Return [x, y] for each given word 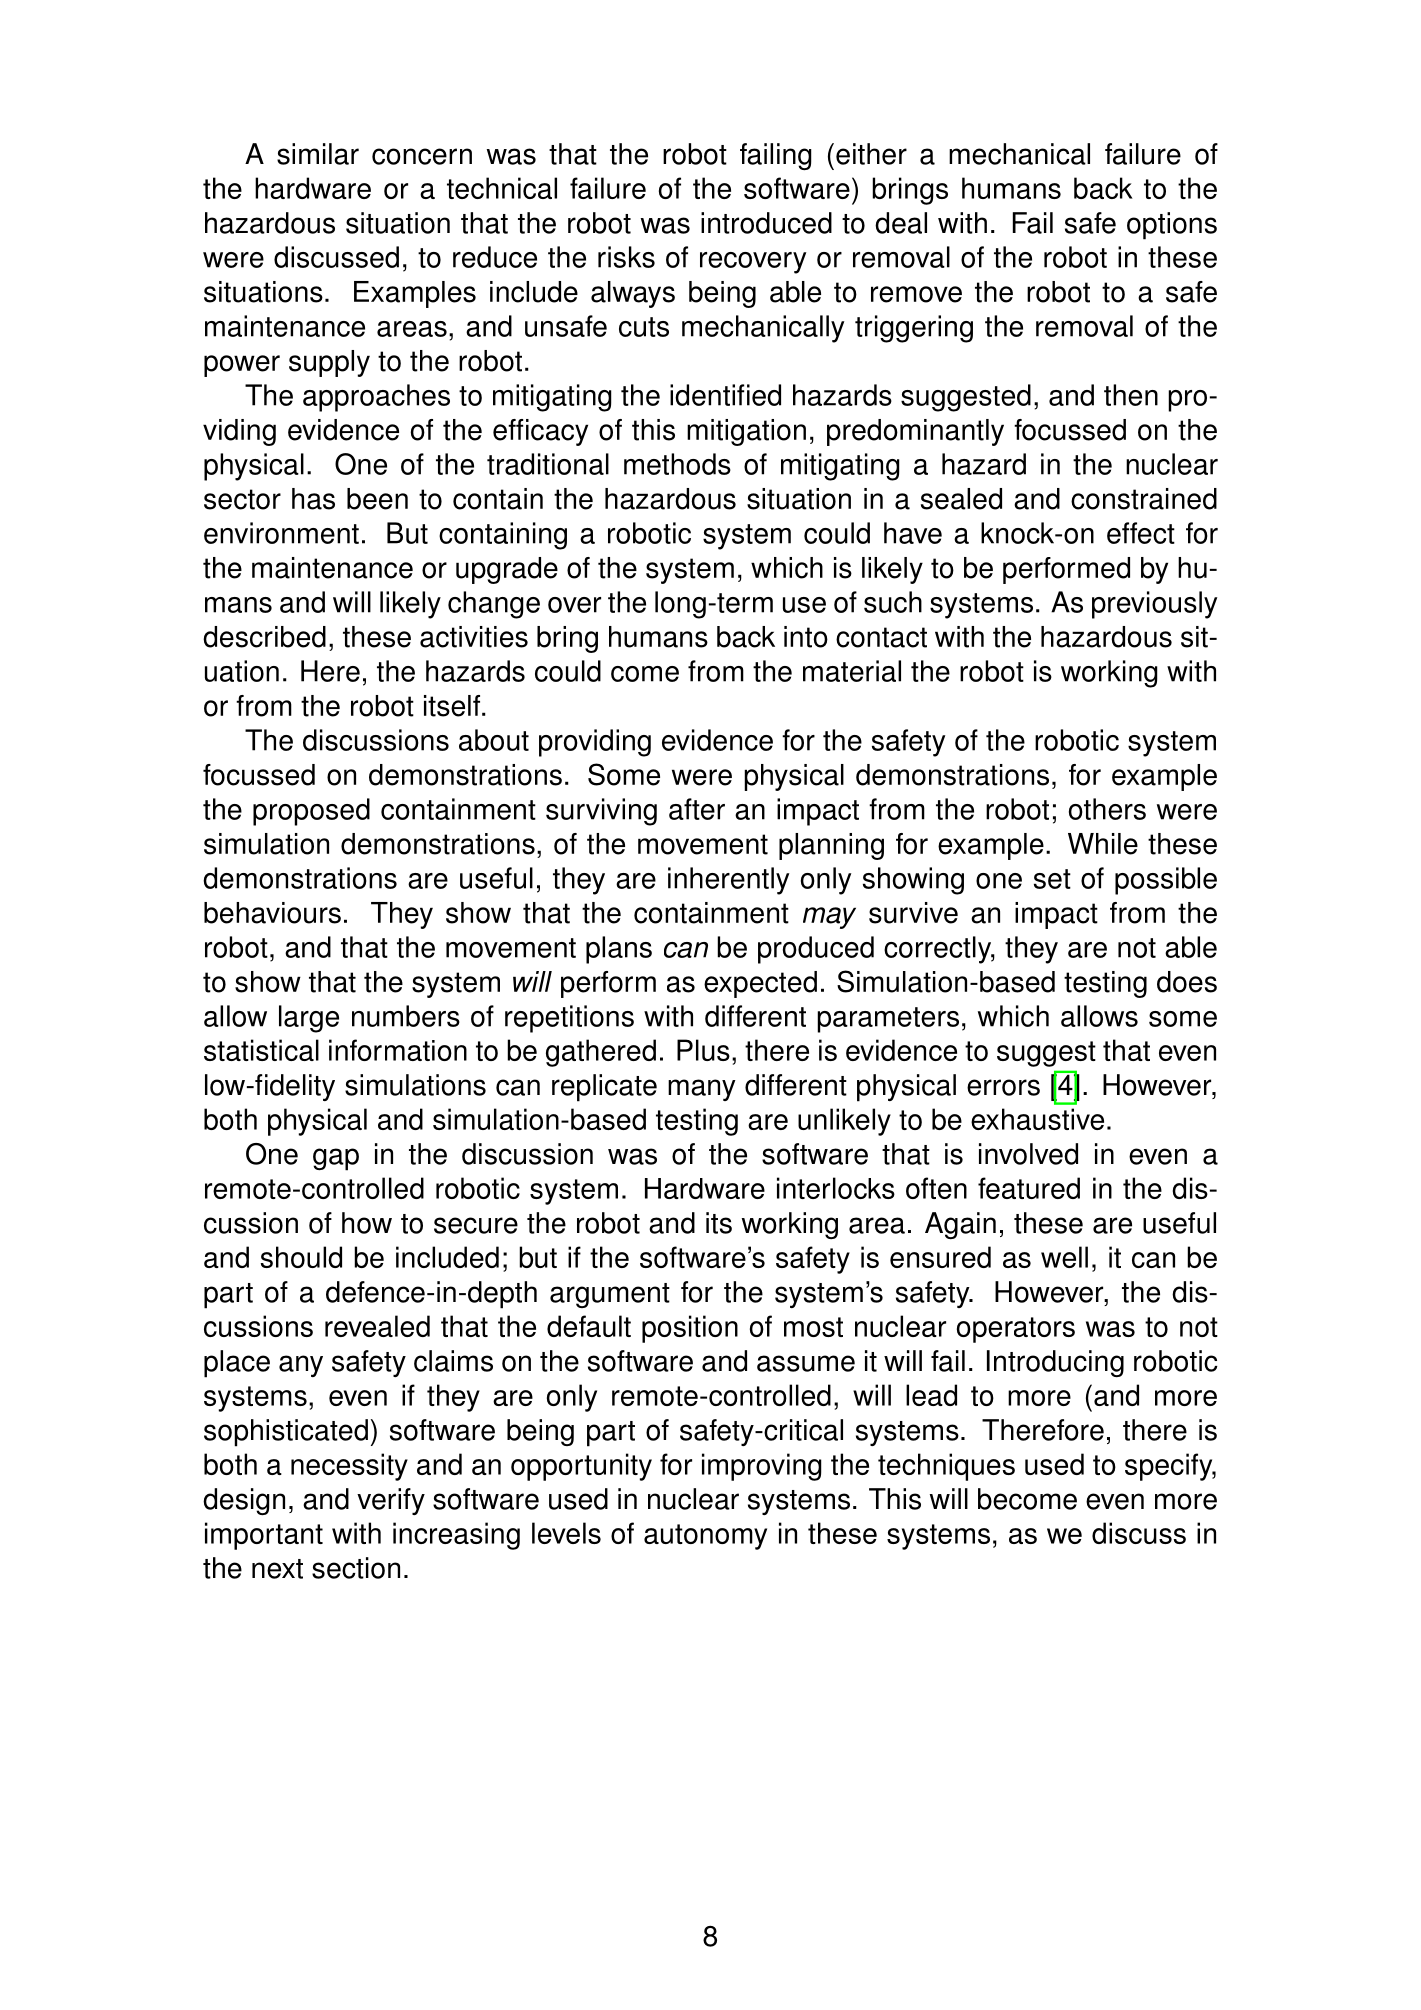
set [1052, 879]
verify [391, 1501]
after [697, 809]
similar [318, 154]
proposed [311, 812]
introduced [766, 223]
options [1172, 226]
